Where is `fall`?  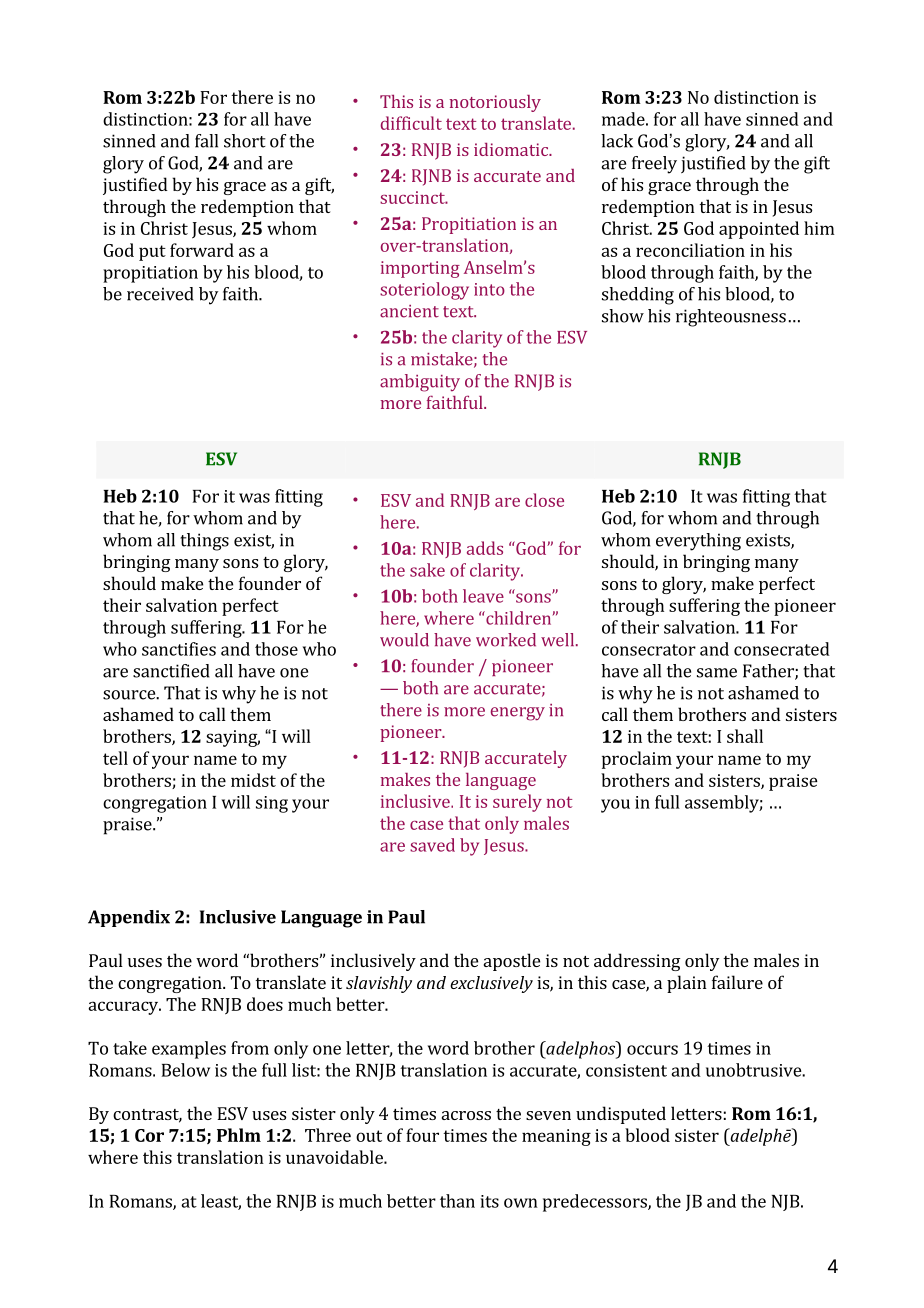 fall is located at coordinates (206, 141).
